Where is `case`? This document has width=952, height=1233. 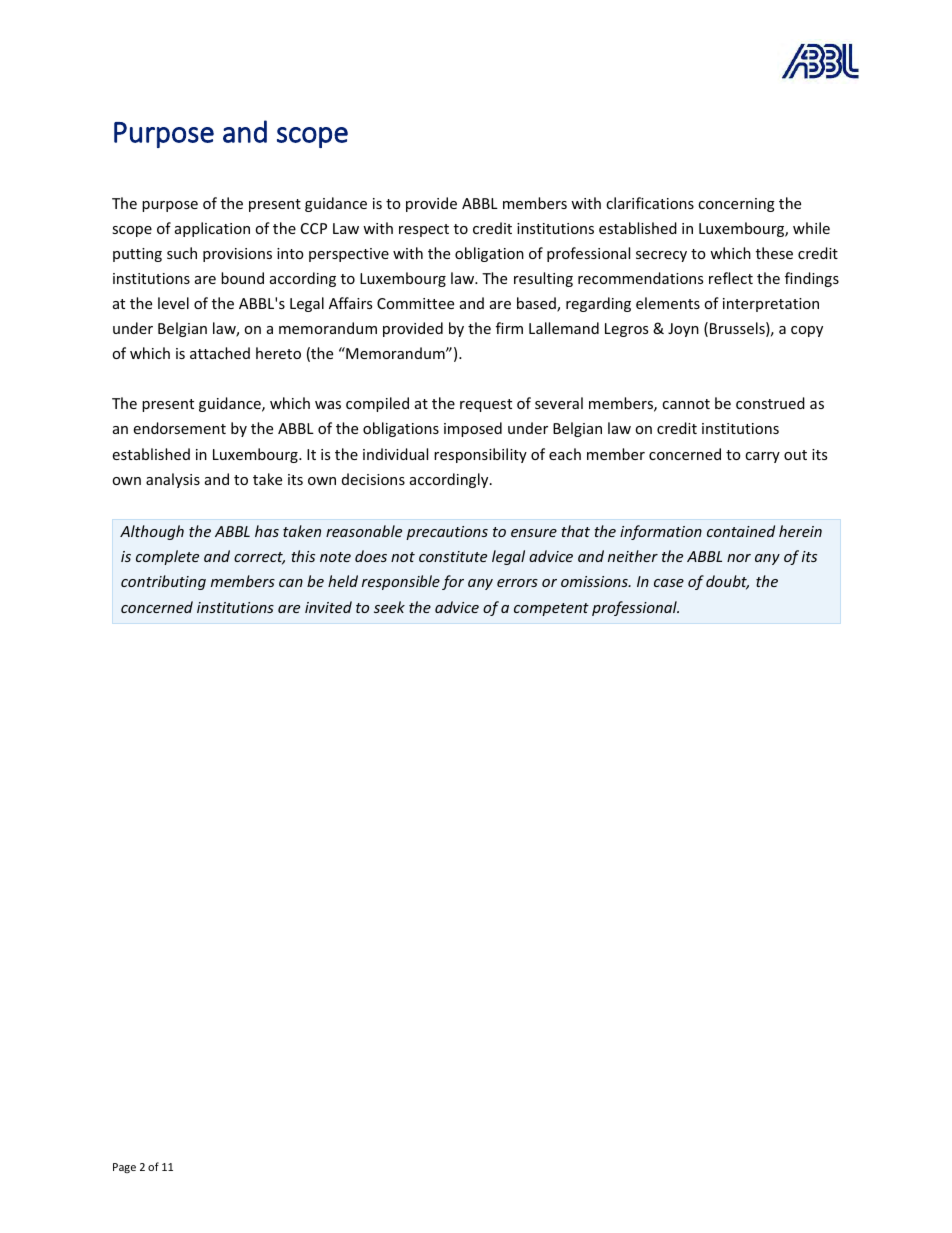
case is located at coordinates (669, 583).
